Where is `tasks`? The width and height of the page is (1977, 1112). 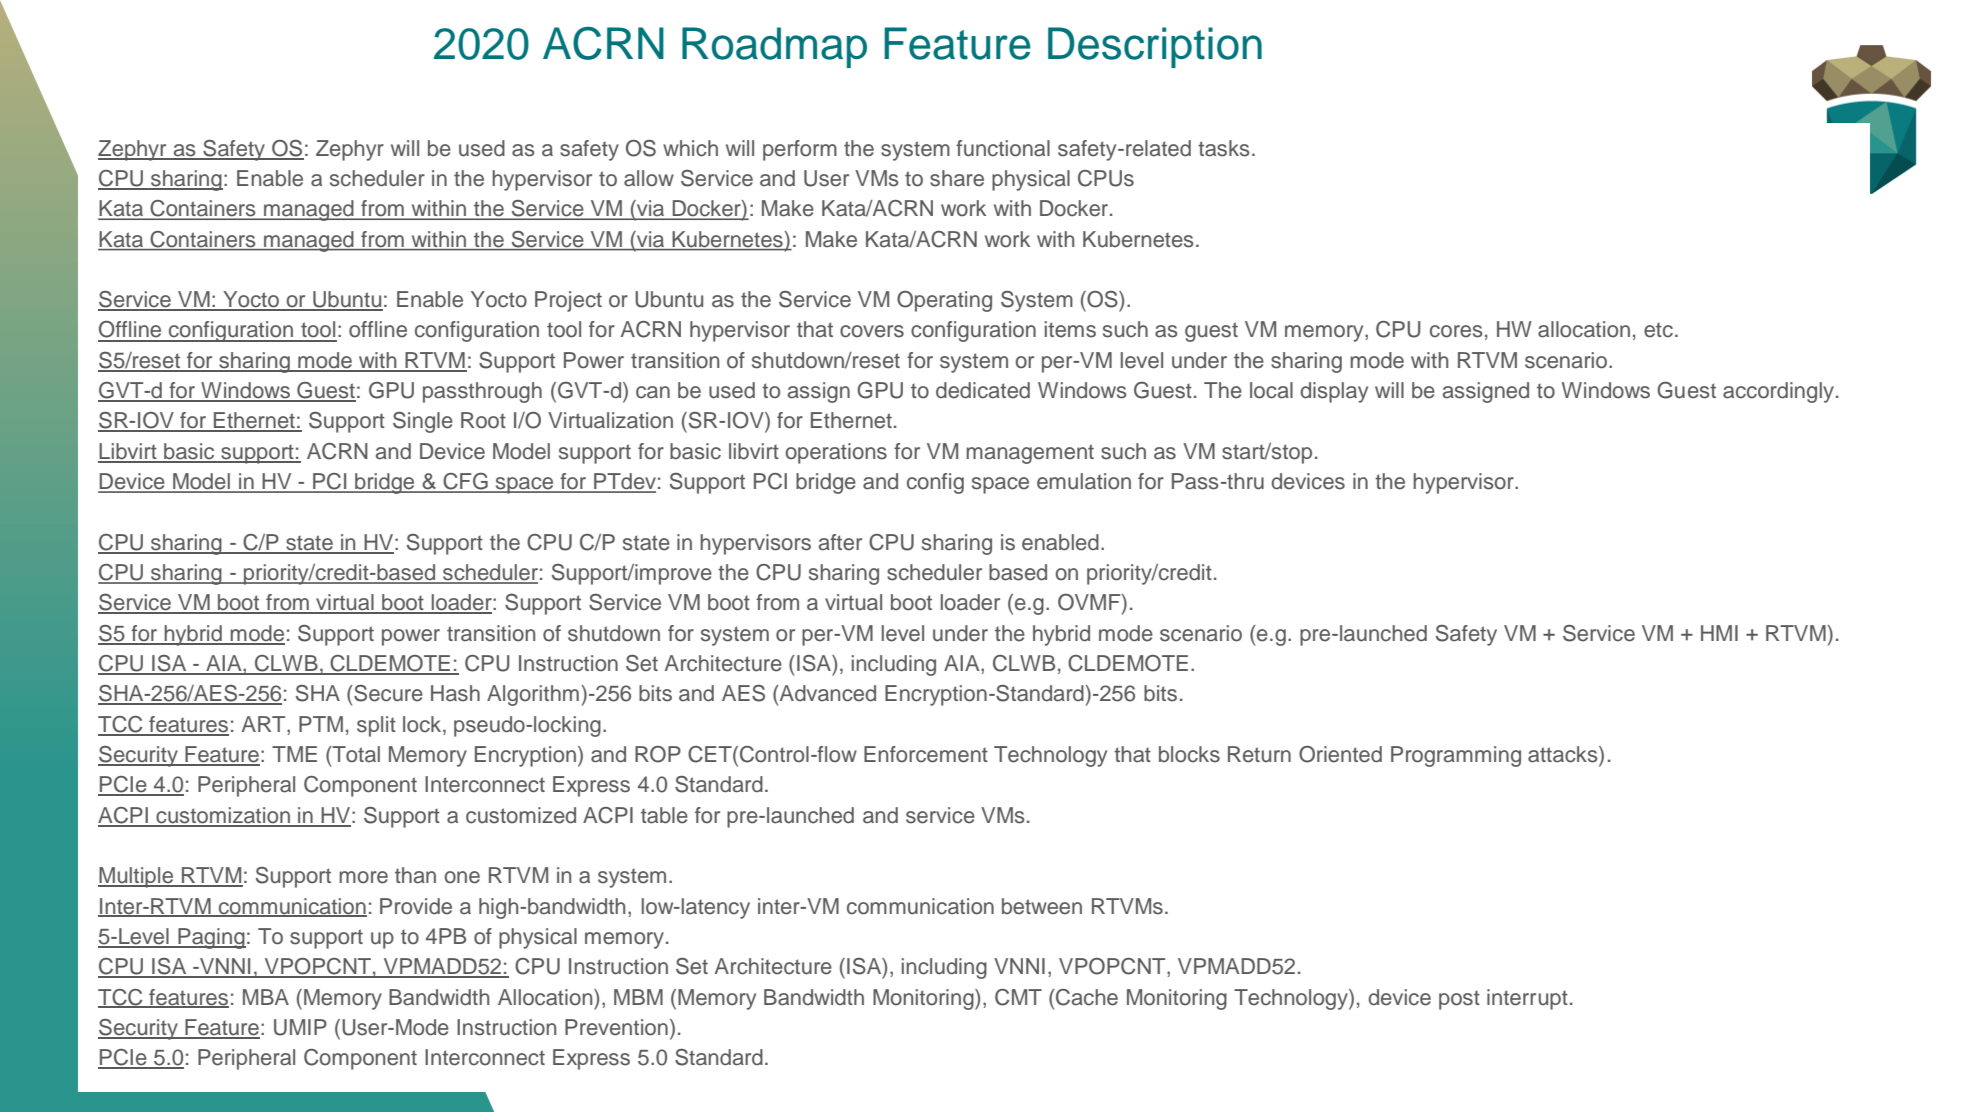
tasks is located at coordinates (1224, 148).
